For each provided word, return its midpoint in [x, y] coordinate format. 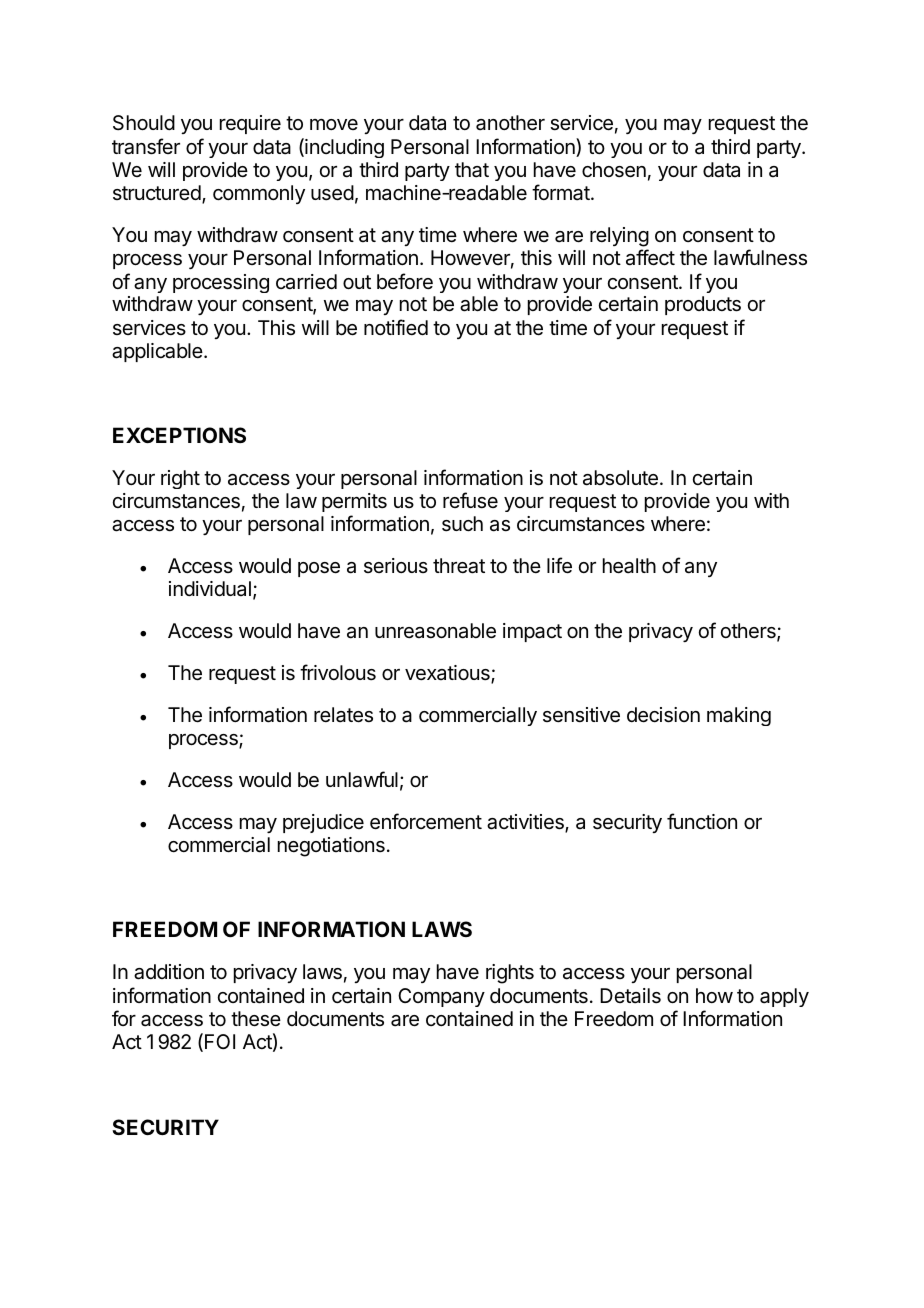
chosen [614, 170]
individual [210, 588]
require [250, 124]
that [472, 170]
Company [441, 997]
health [629, 566]
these [256, 1019]
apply [784, 997]
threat [459, 566]
